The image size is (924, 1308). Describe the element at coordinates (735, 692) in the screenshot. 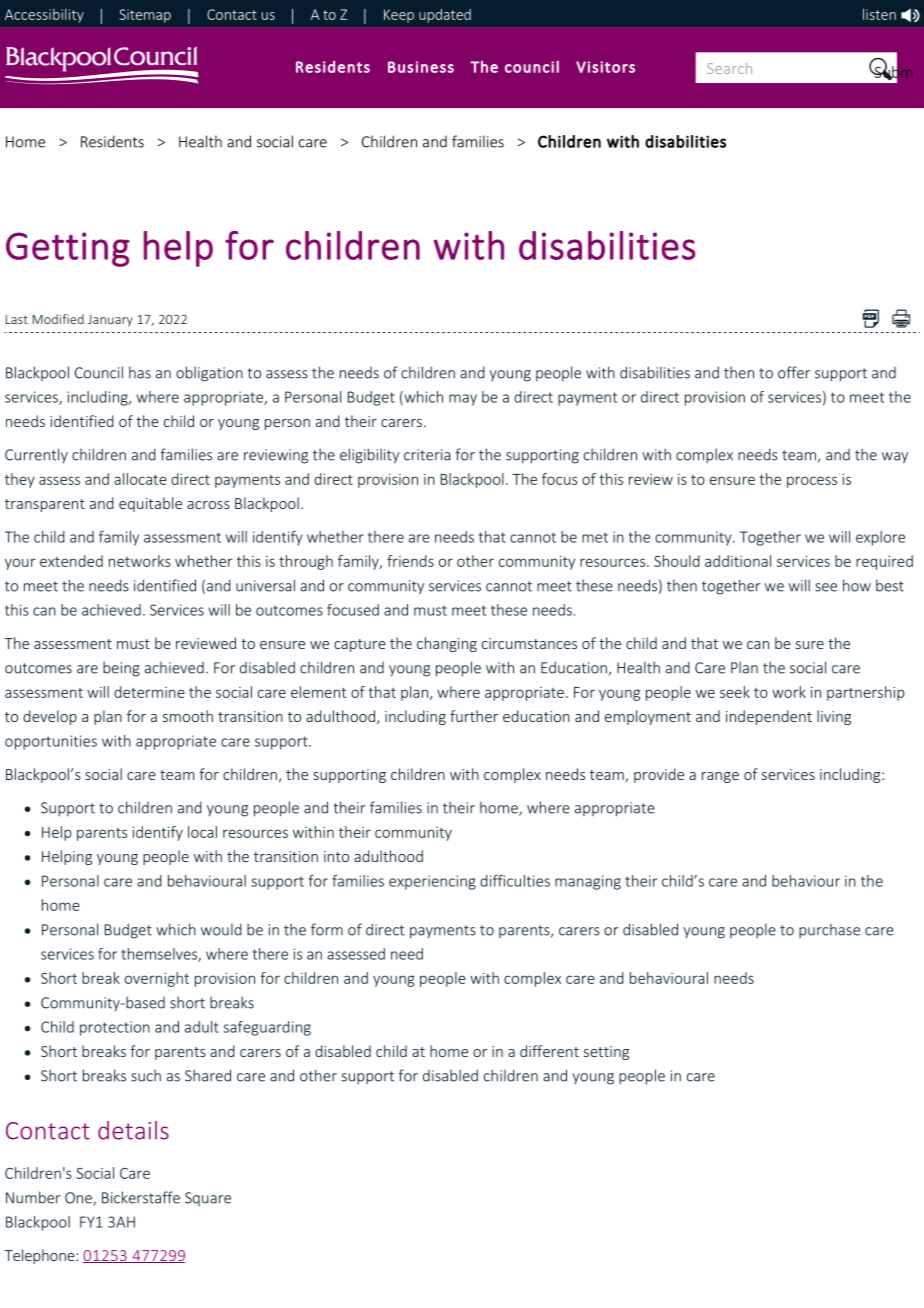

I see `seek` at that location.
